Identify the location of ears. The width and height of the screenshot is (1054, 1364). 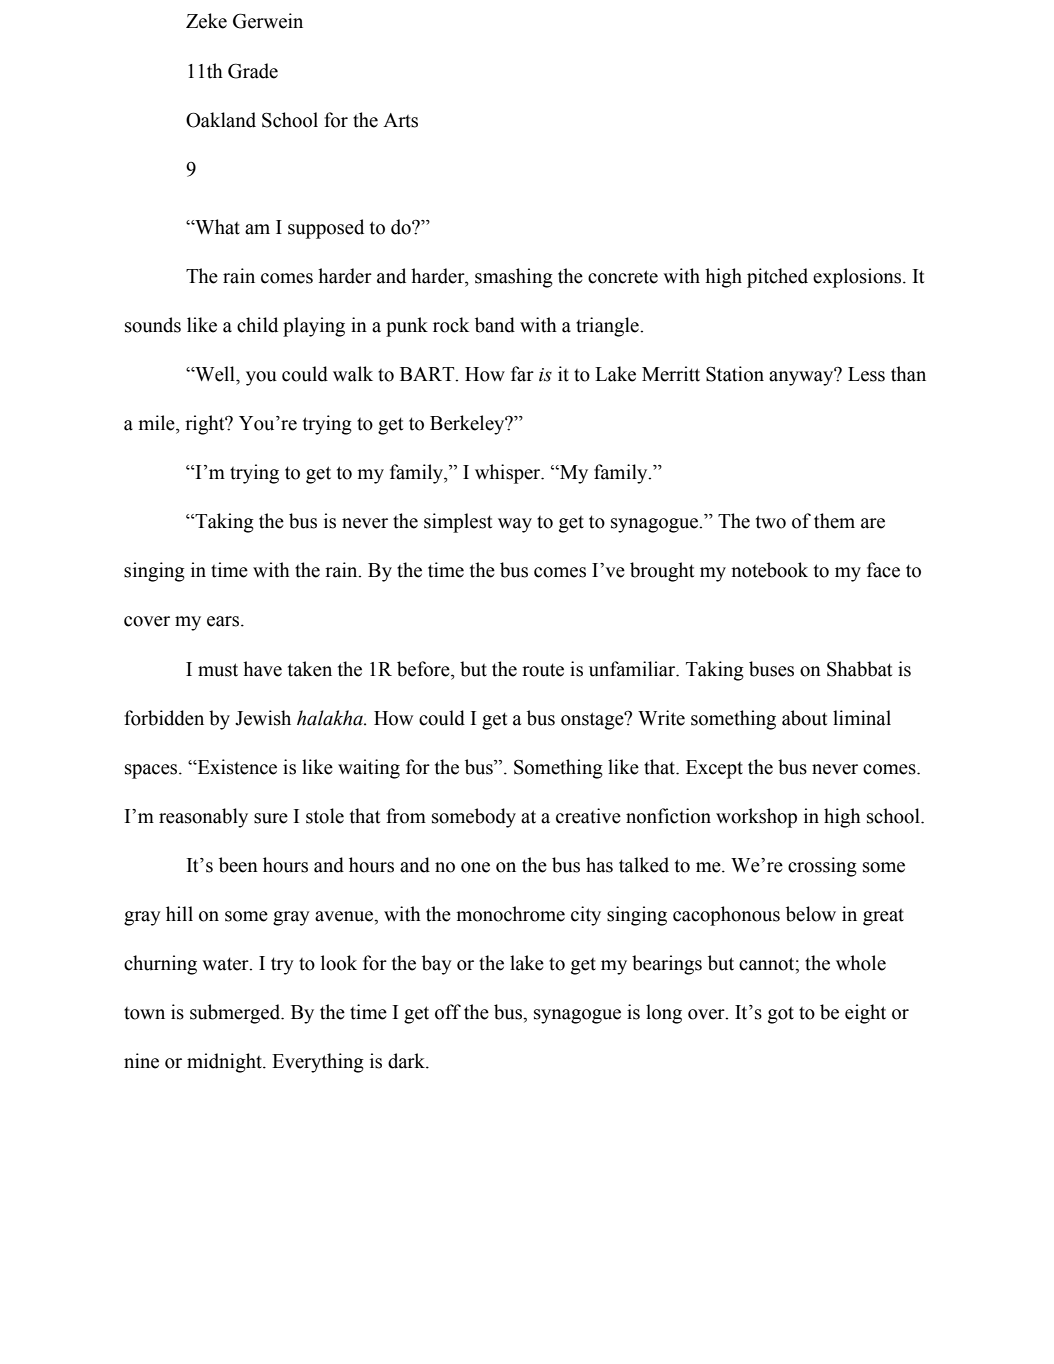
(224, 621).
